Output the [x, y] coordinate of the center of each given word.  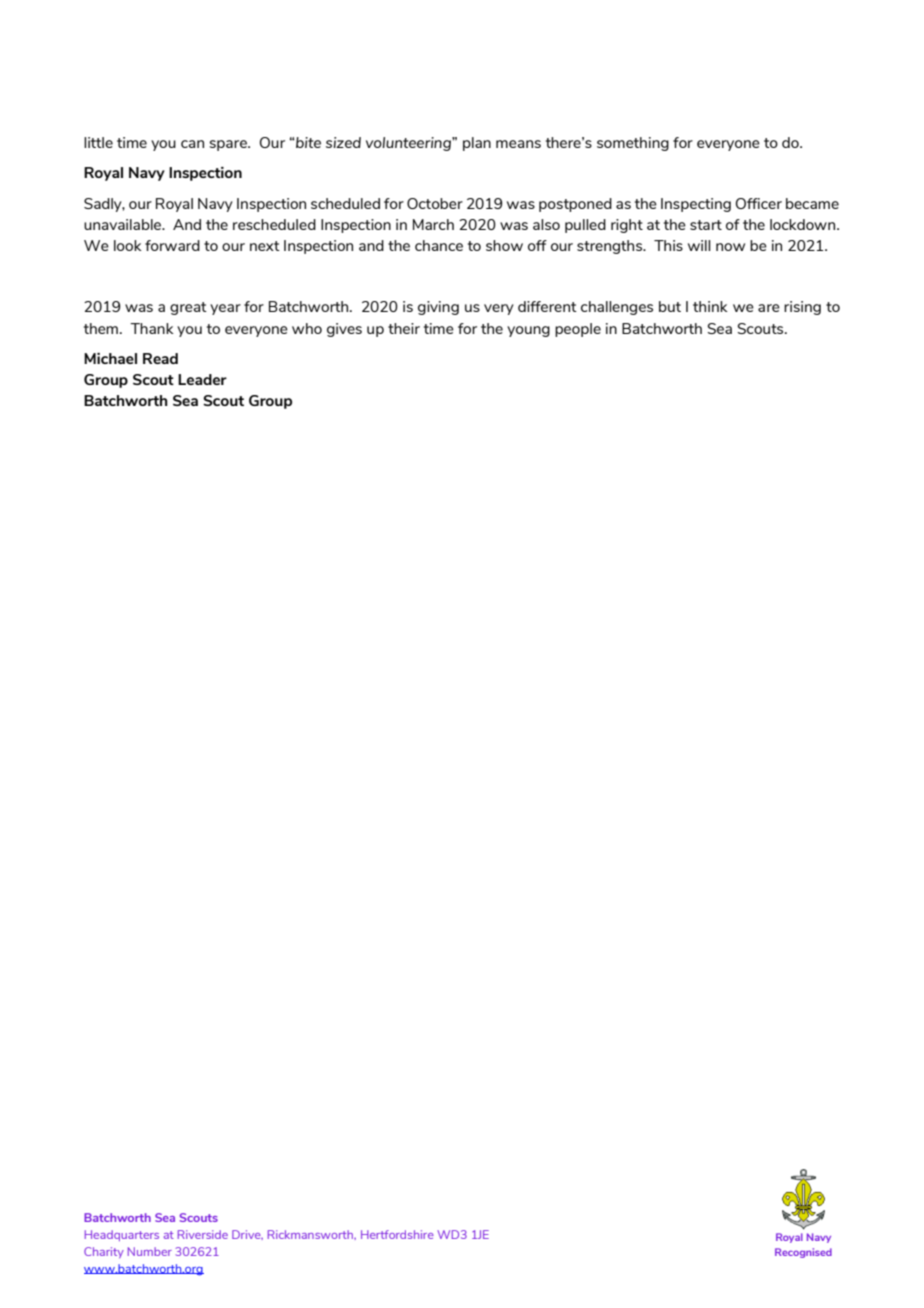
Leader [202, 379]
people [578, 330]
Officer [759, 203]
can [192, 144]
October [435, 203]
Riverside [203, 1234]
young [528, 331]
